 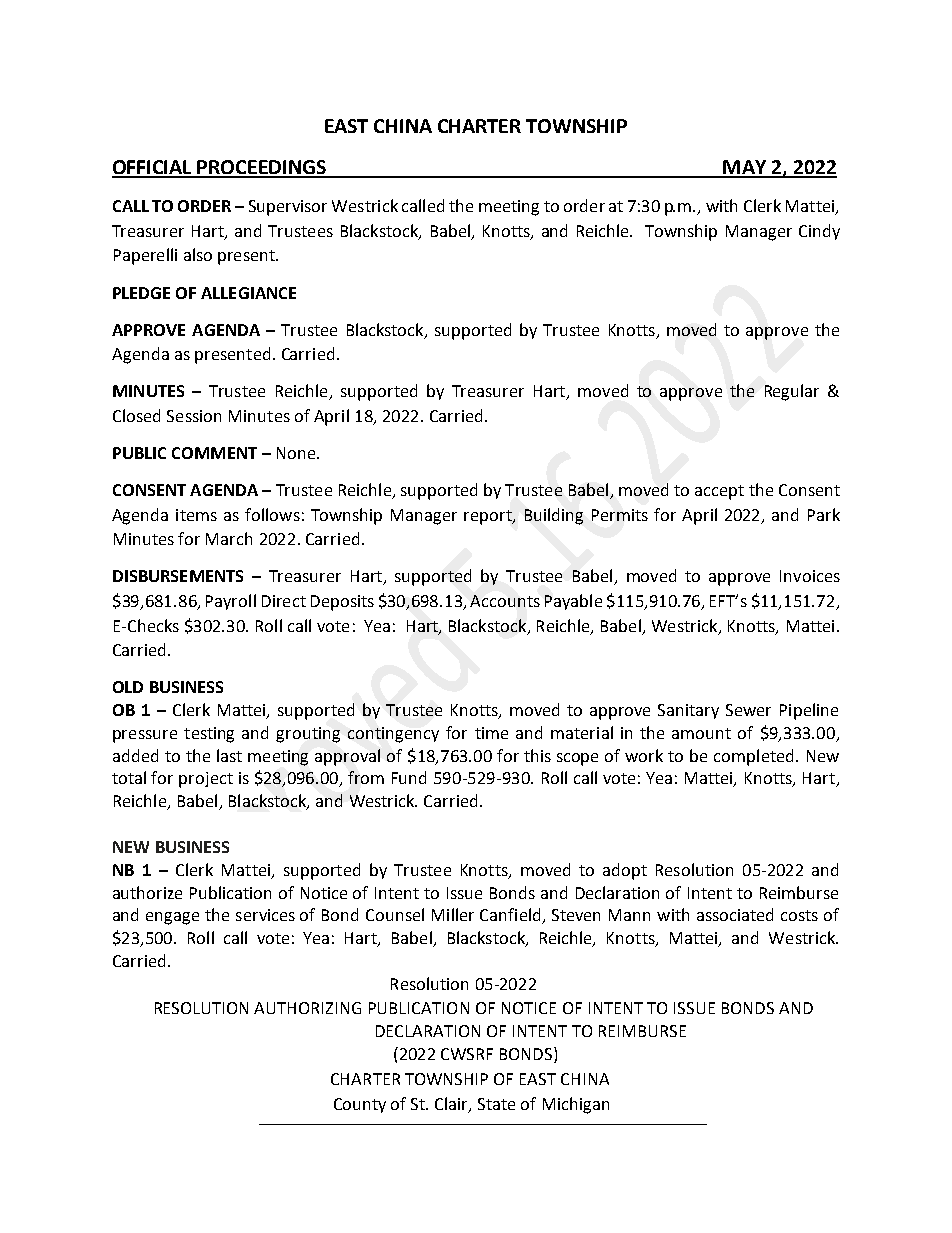 What do you see at coordinates (284, 601) in the image?
I see `Direct` at bounding box center [284, 601].
